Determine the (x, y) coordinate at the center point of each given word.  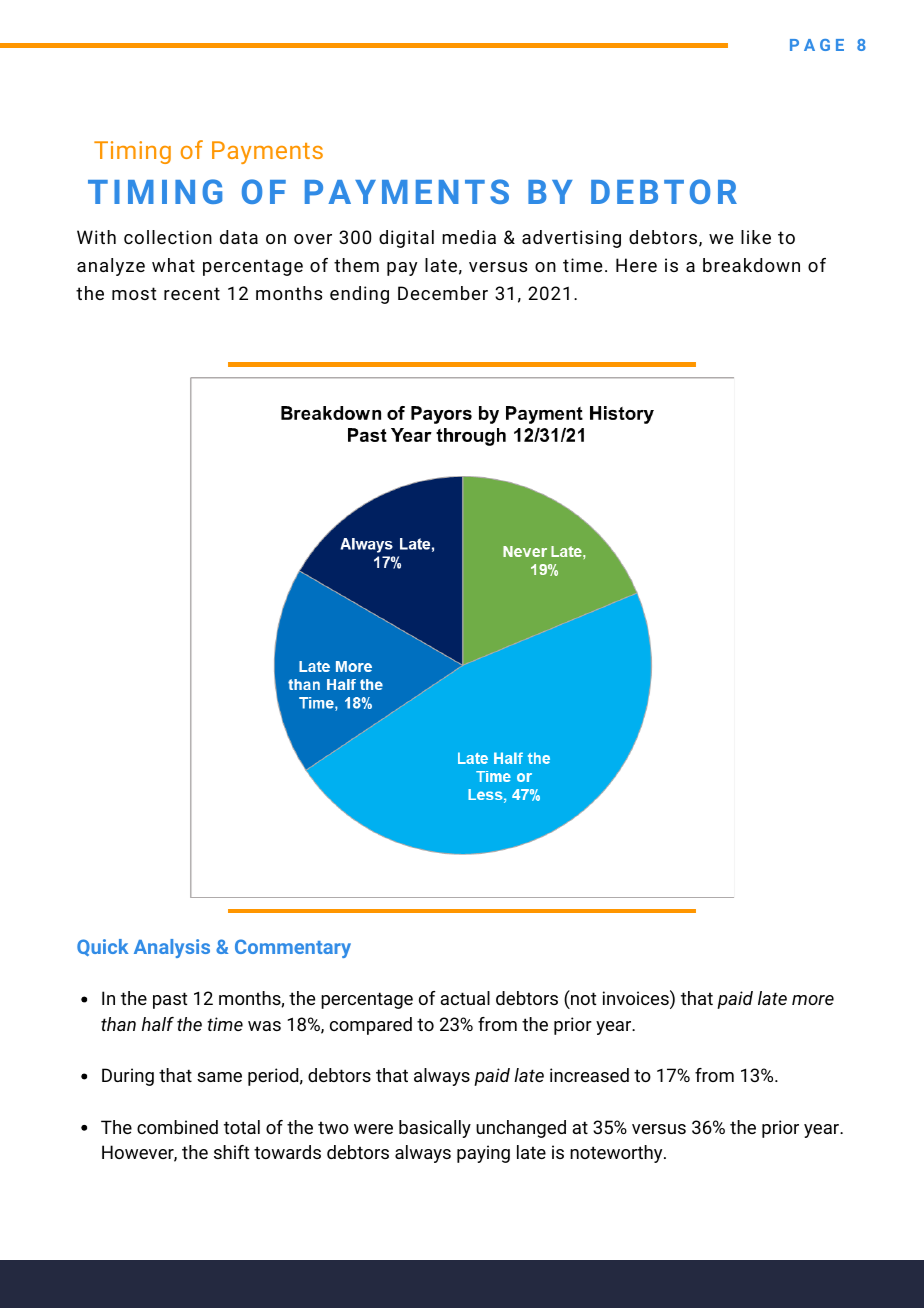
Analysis (172, 948)
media (469, 237)
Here (636, 265)
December (443, 293)
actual (465, 998)
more (813, 1000)
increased (589, 1075)
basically (435, 1129)
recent (192, 293)
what (173, 265)
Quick (102, 947)
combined (177, 1127)
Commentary (293, 948)
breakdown (751, 265)
